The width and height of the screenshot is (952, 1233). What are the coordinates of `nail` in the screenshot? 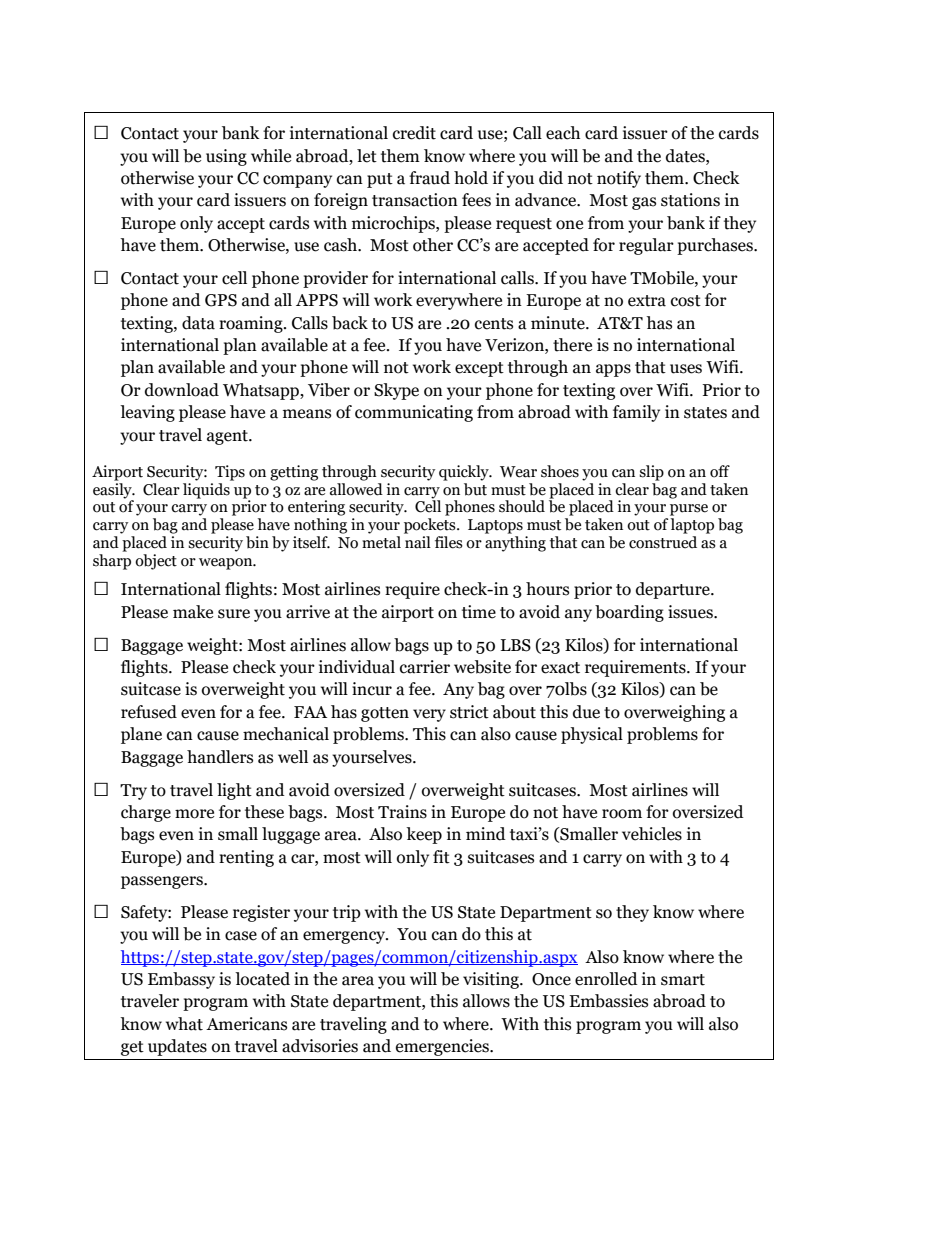 It's located at (418, 542).
